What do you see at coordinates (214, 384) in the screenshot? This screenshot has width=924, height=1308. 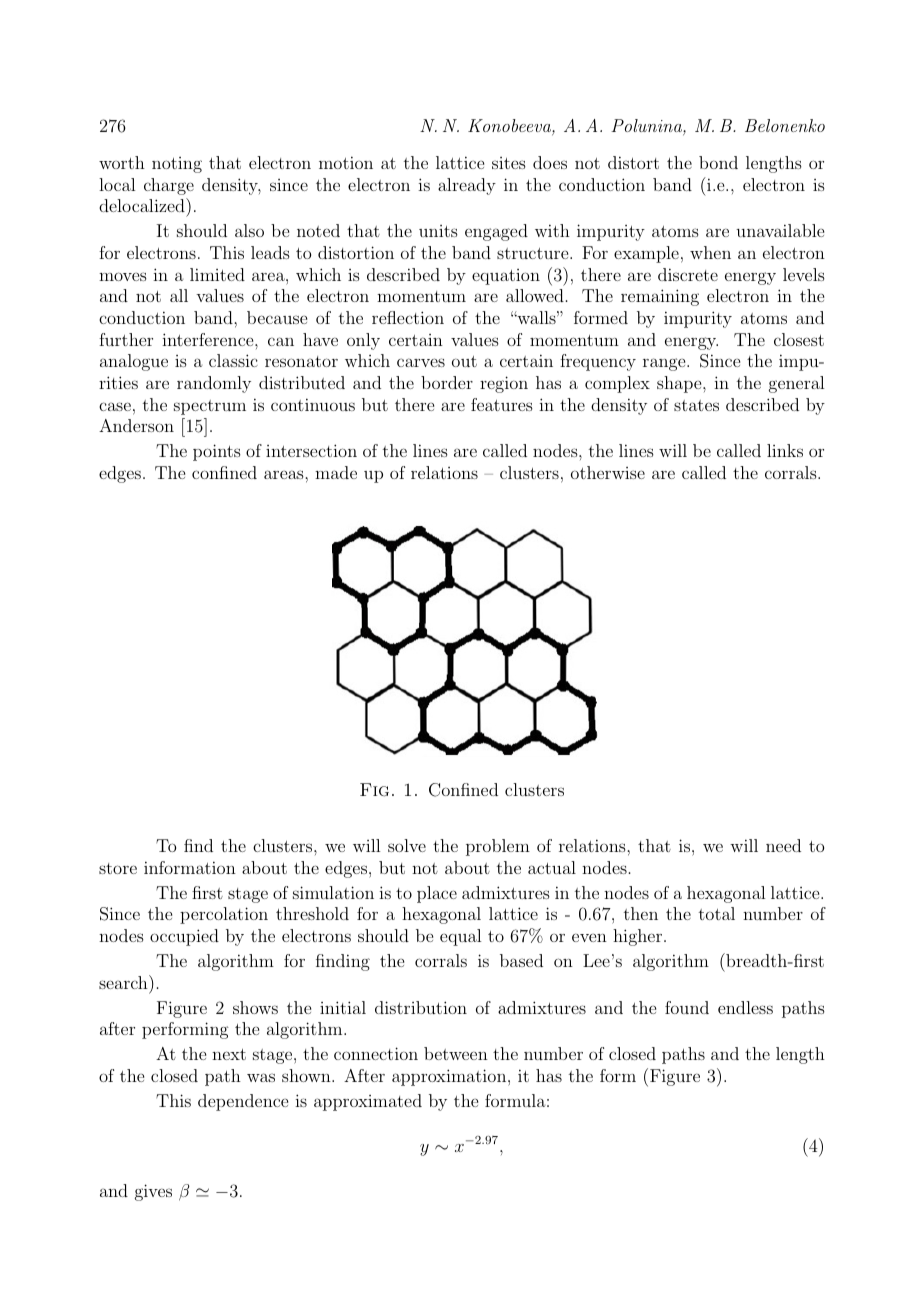 I see `randomly` at bounding box center [214, 384].
